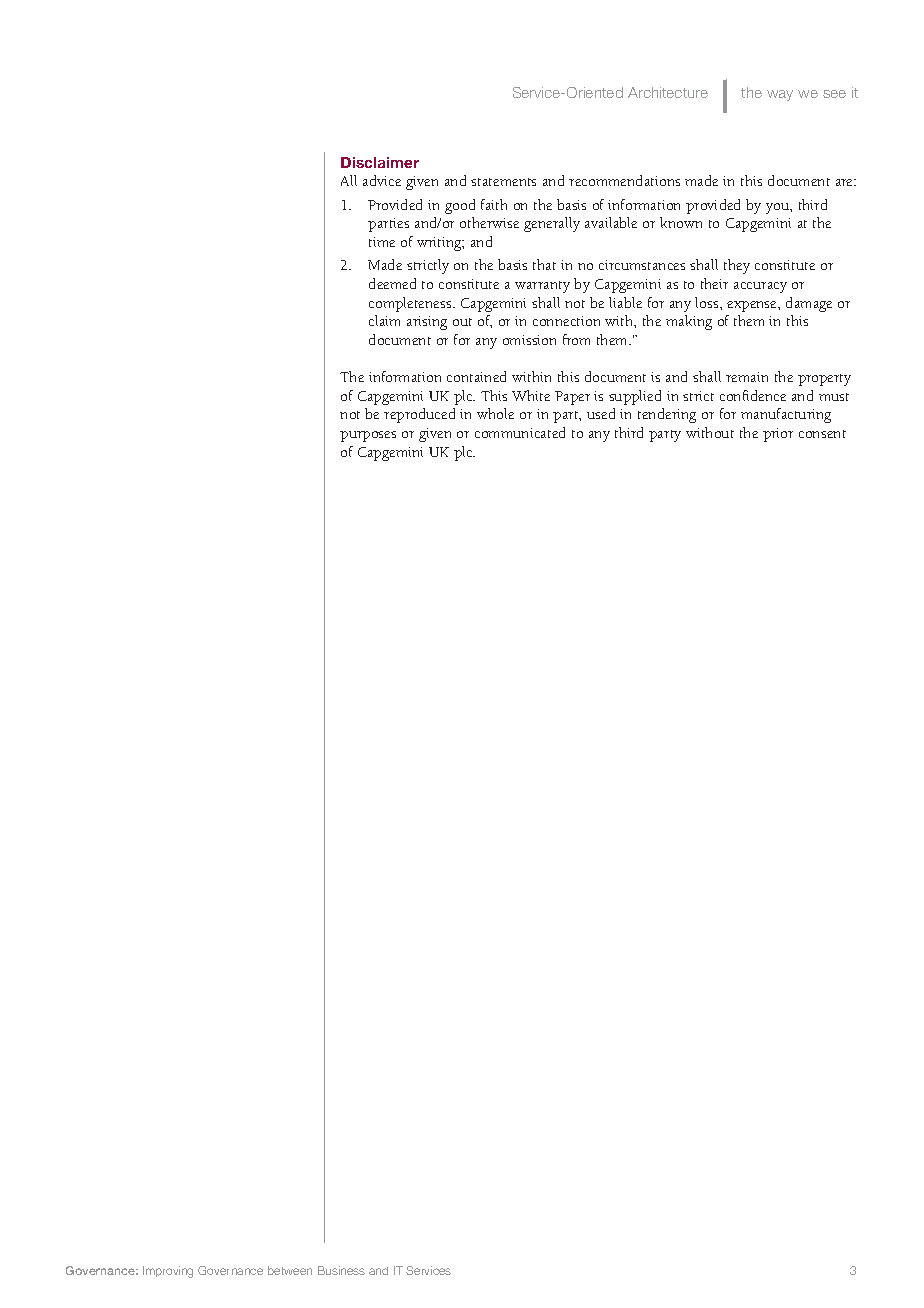  What do you see at coordinates (778, 435) in the image?
I see `prior` at bounding box center [778, 435].
